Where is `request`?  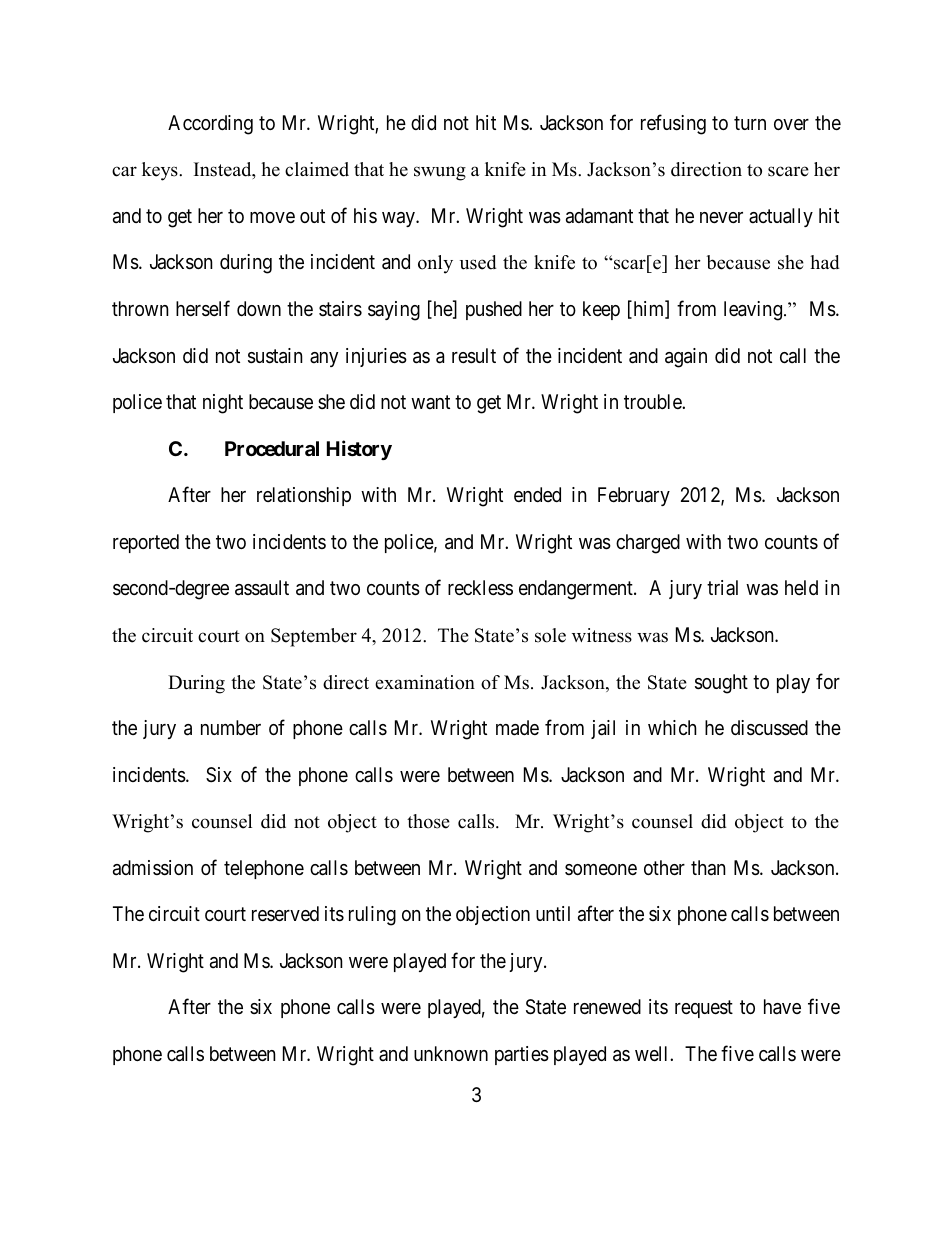 request is located at coordinates (704, 1009).
